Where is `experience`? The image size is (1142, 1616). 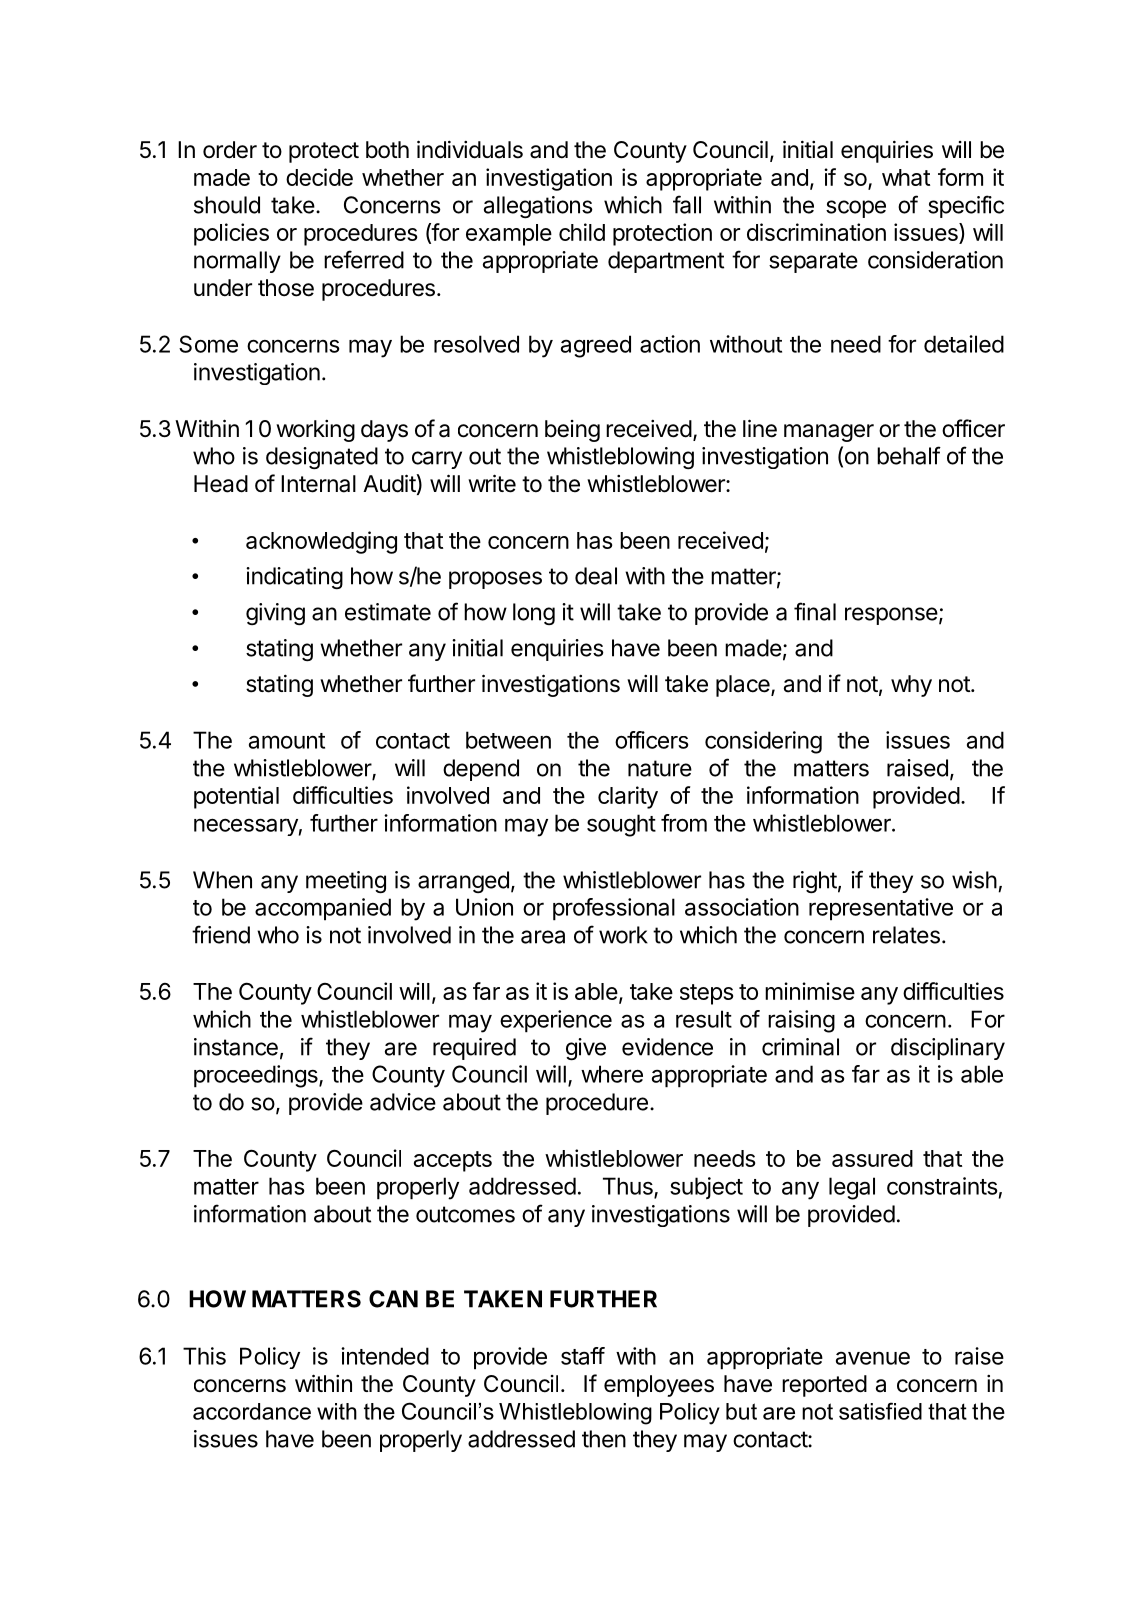
experience is located at coordinates (556, 1021).
